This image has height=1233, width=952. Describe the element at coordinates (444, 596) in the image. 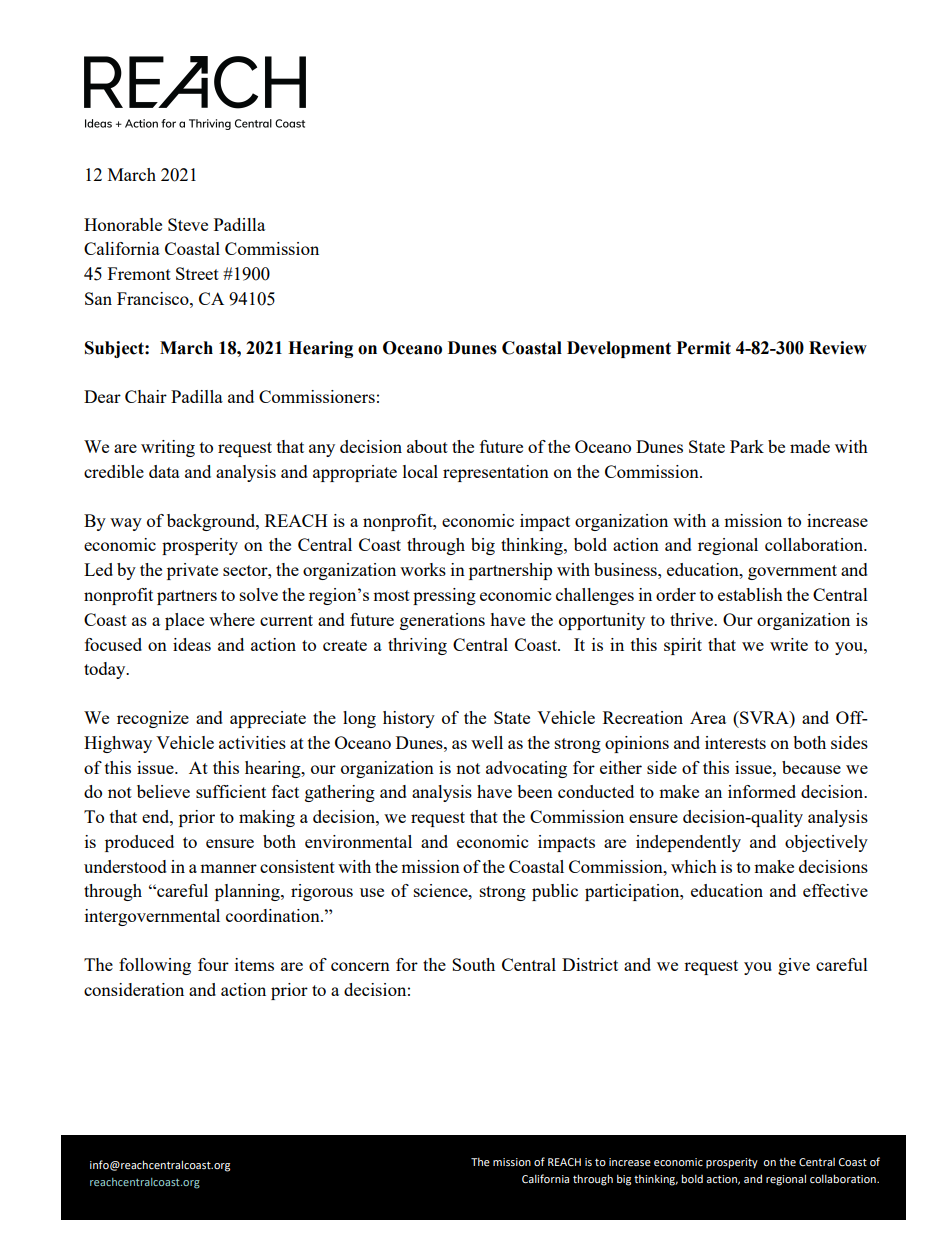

I see `pressing` at that location.
